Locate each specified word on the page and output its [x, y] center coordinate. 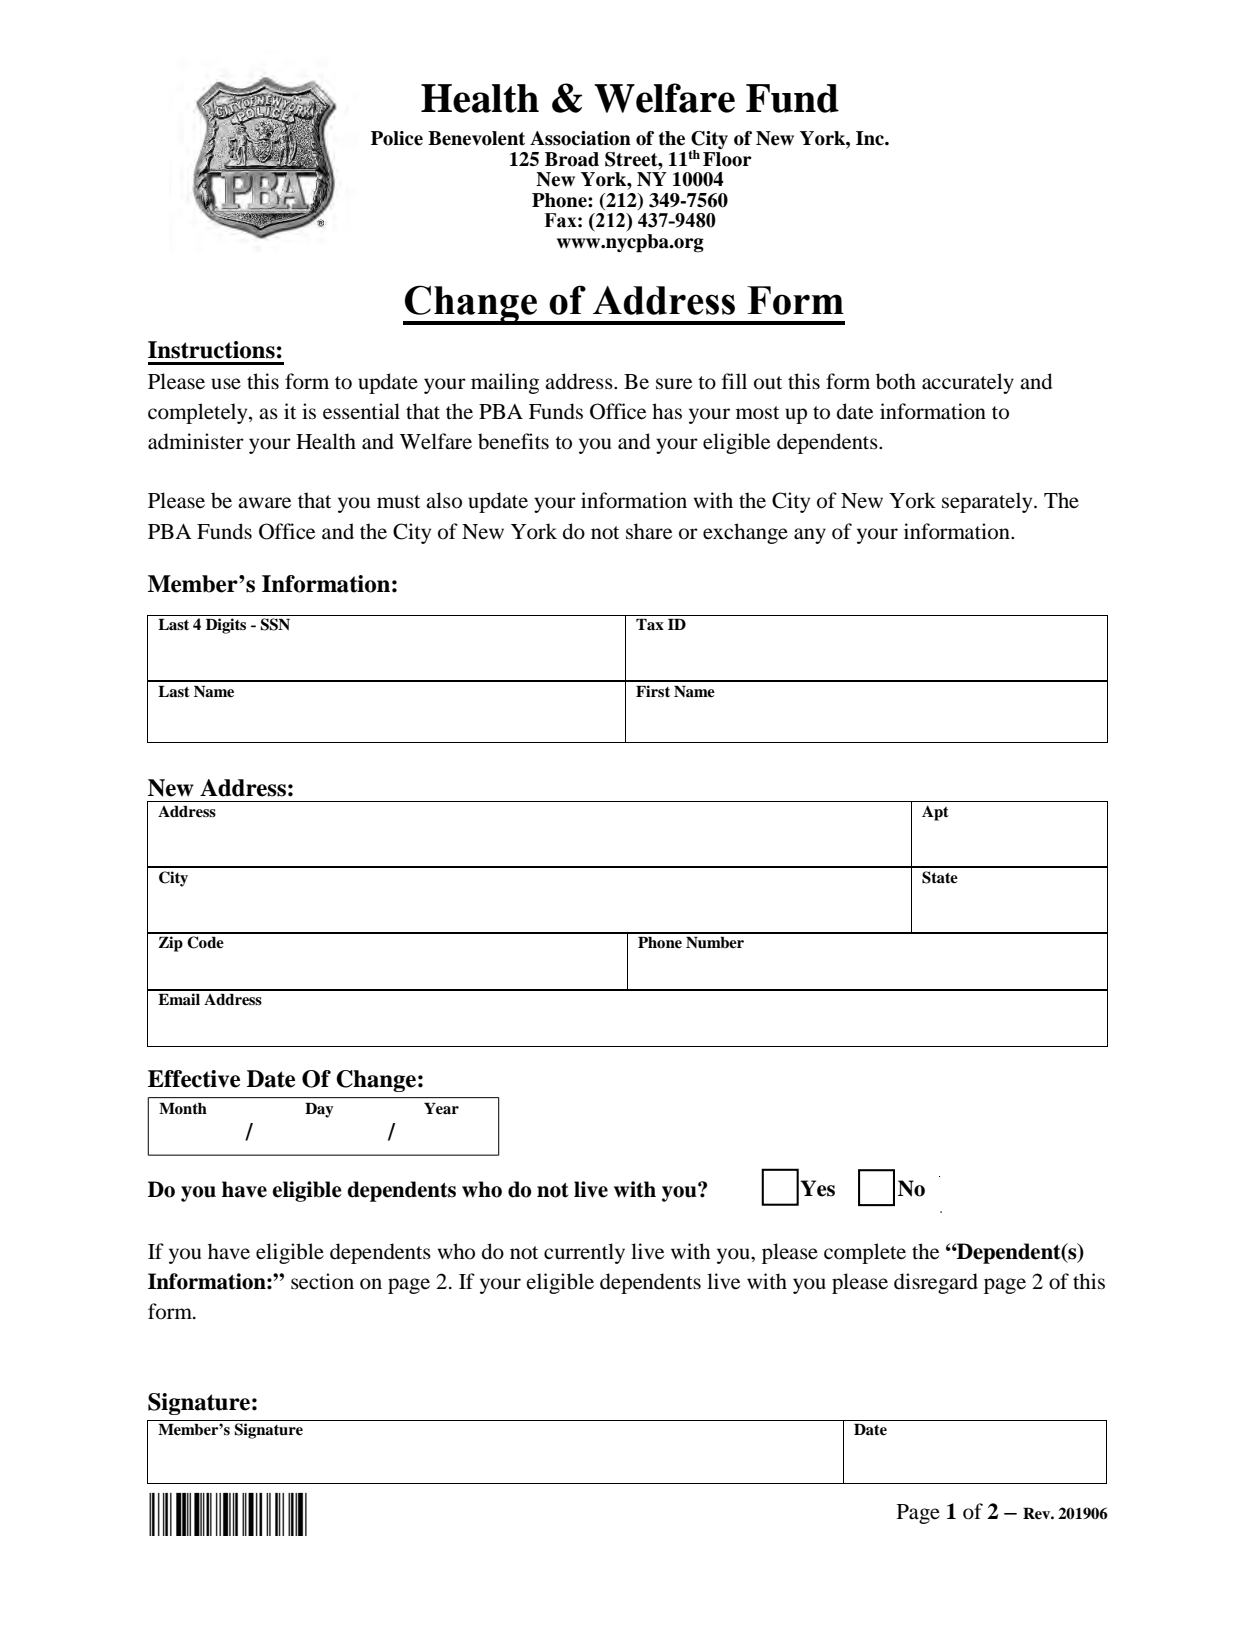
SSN [275, 624]
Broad [572, 159]
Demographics [228, 1514]
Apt [935, 813]
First [653, 691]
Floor [727, 159]
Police [397, 138]
